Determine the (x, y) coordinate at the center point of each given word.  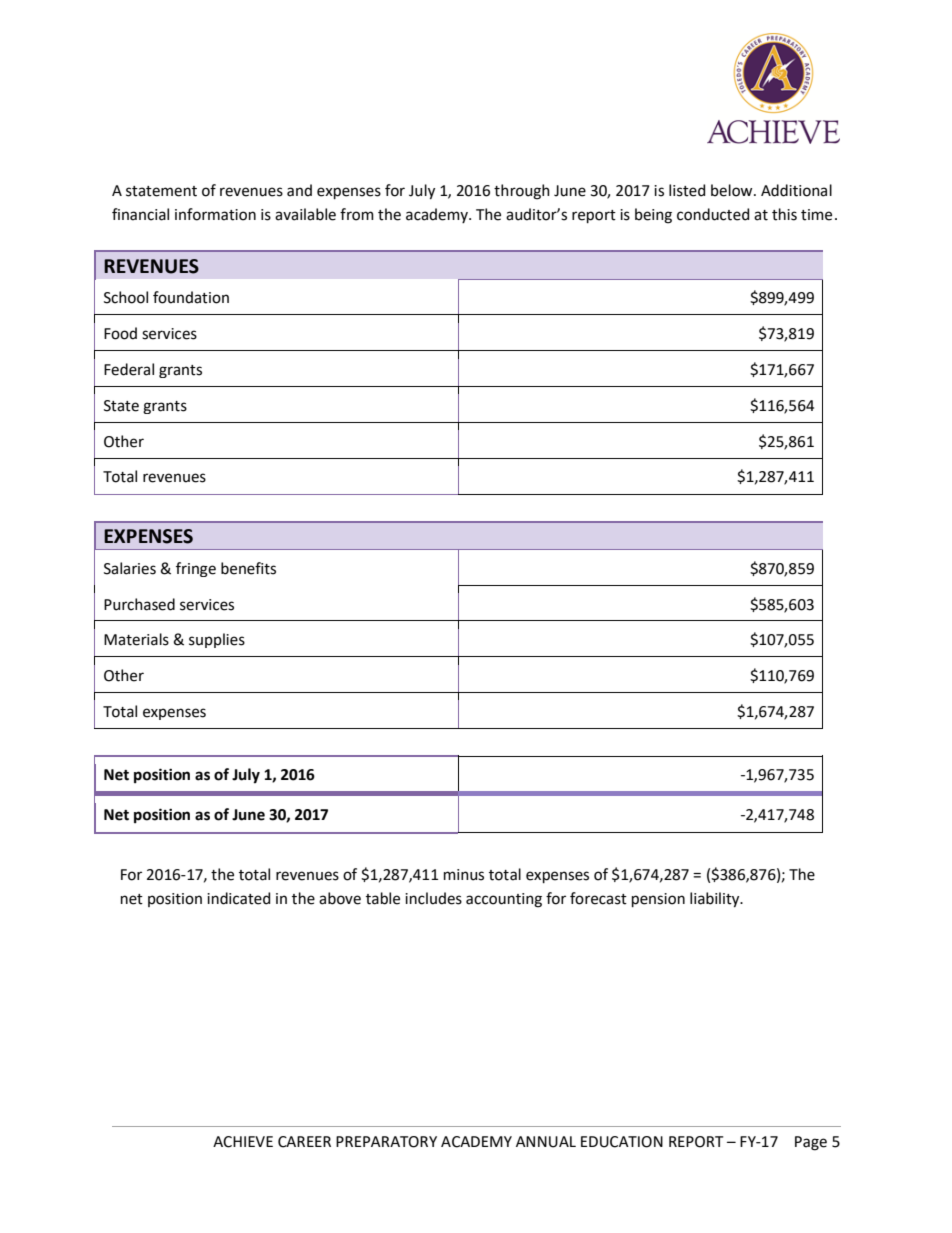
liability (716, 900)
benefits (248, 568)
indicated (238, 898)
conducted (713, 214)
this (784, 214)
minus (464, 875)
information (215, 214)
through (522, 192)
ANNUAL (546, 1142)
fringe (196, 569)
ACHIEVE (243, 1142)
